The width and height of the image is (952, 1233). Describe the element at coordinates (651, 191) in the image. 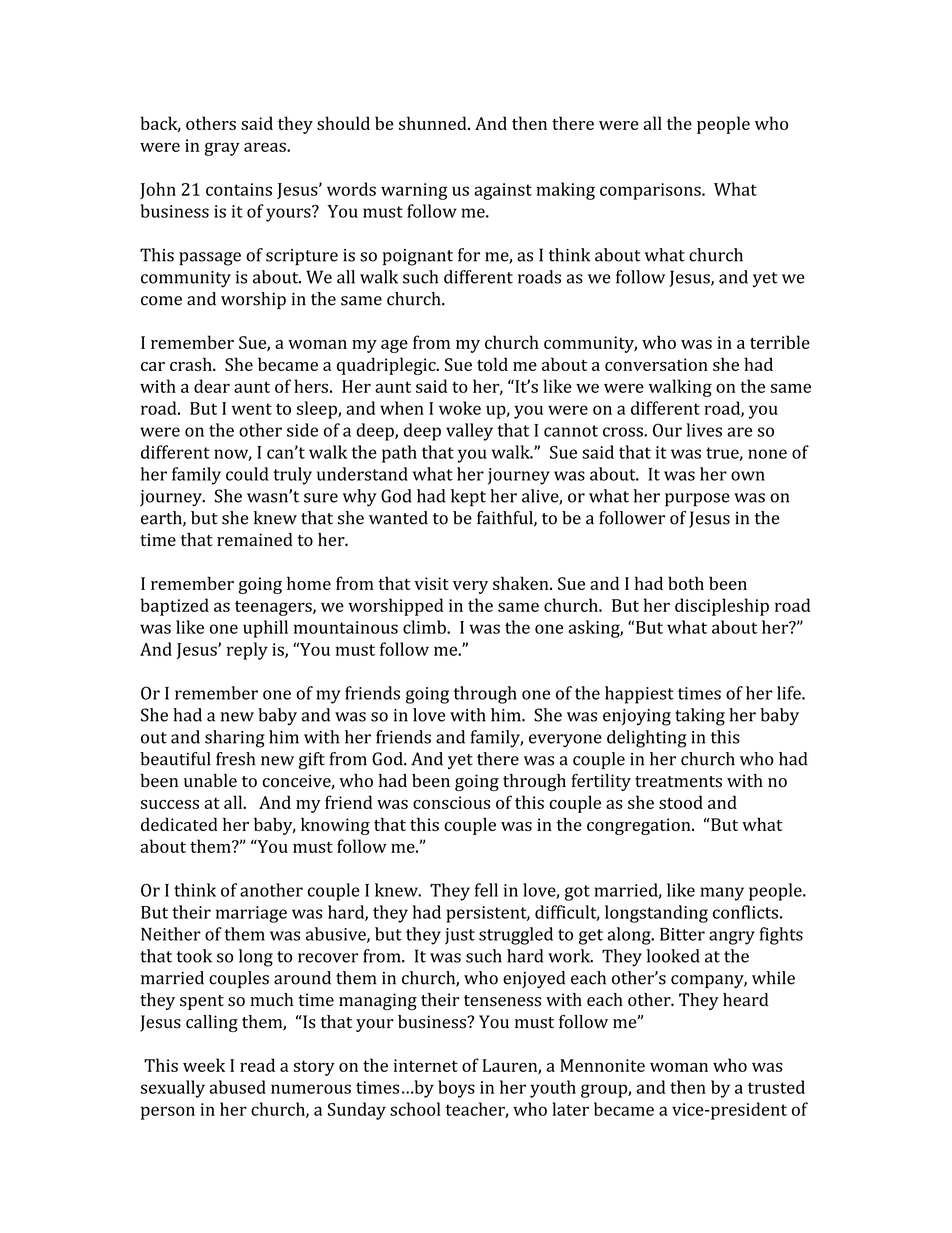

I see `comparisons` at that location.
